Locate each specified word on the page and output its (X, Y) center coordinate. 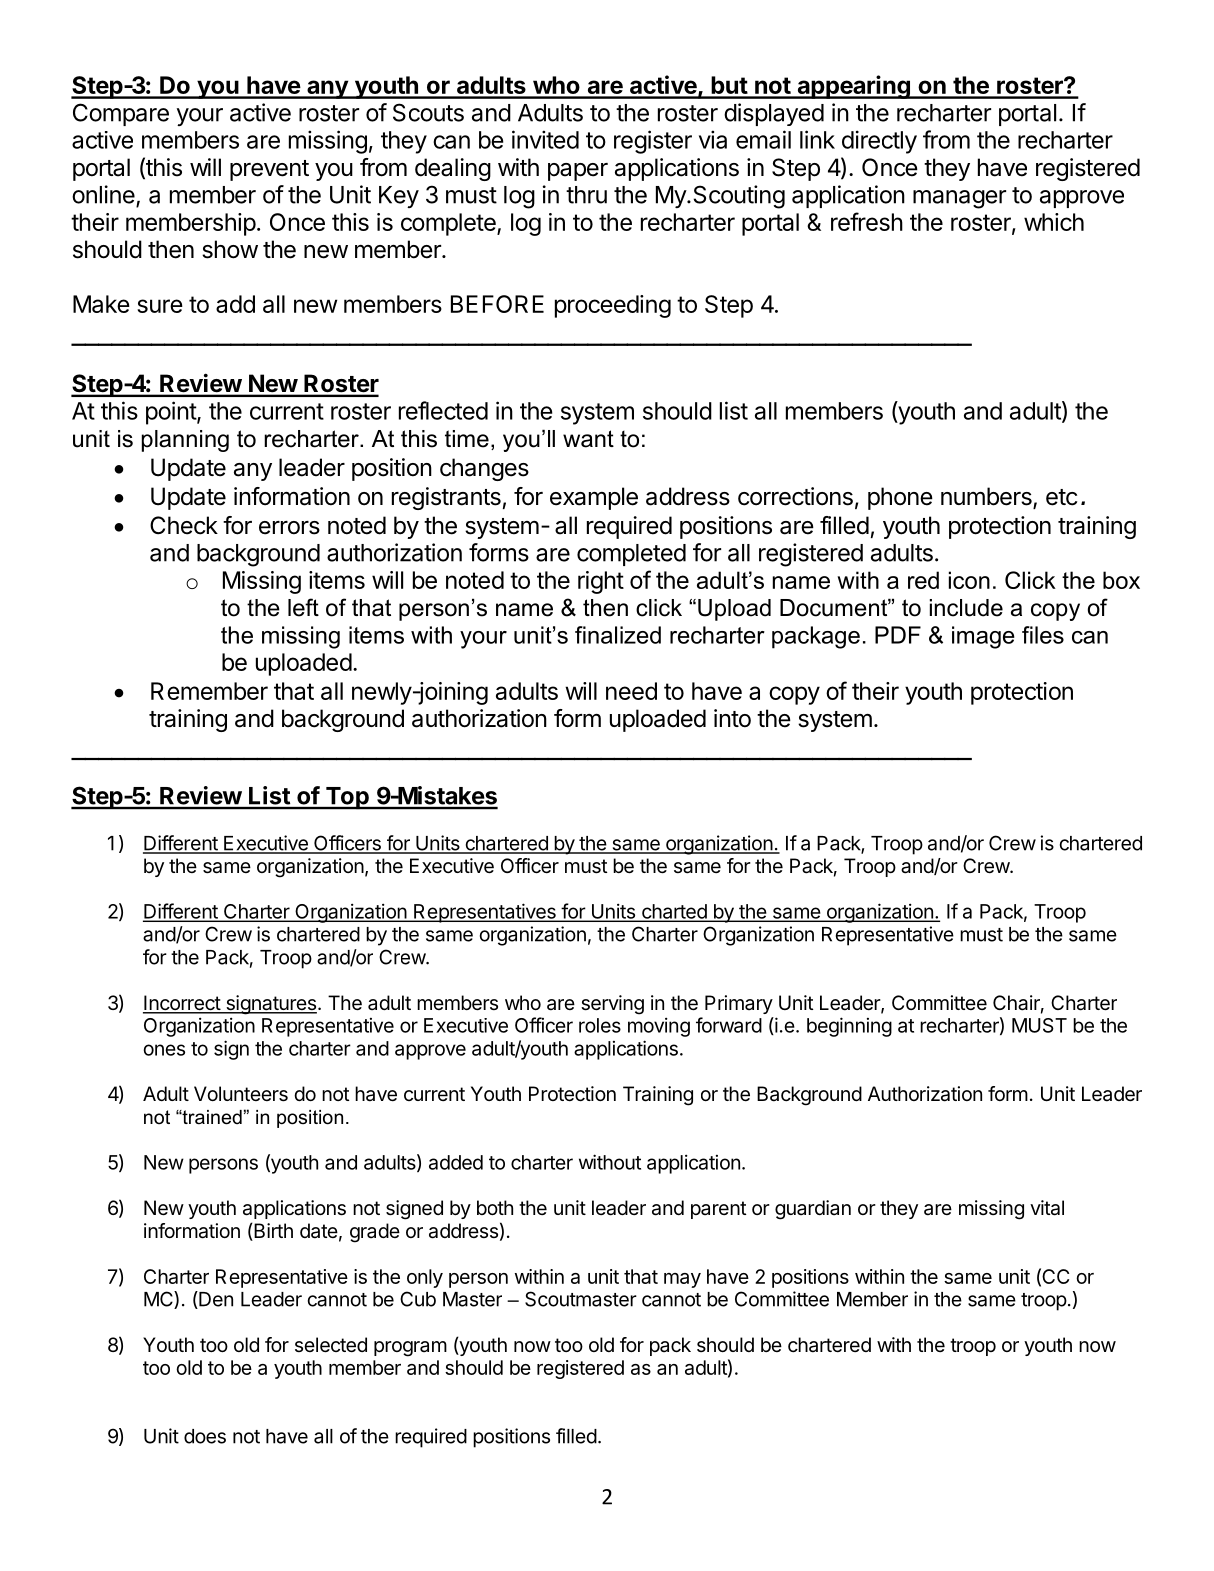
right (601, 582)
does (205, 1436)
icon (969, 580)
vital (1047, 1208)
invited (545, 139)
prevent (269, 170)
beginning (849, 1027)
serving (612, 1005)
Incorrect (182, 1004)
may (682, 1280)
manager (959, 199)
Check (184, 525)
